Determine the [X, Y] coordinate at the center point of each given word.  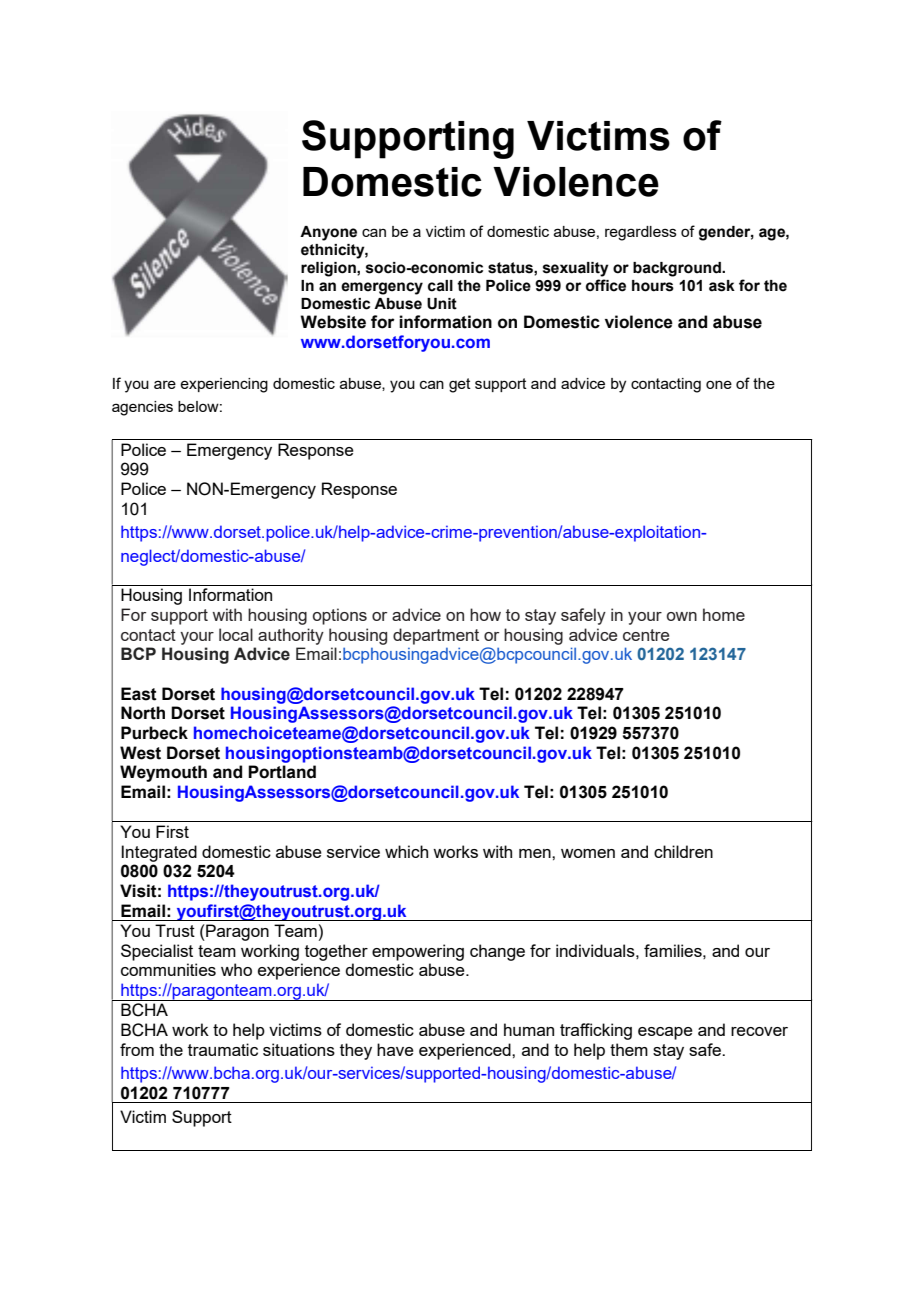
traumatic [223, 1049]
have [395, 1049]
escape [665, 1033]
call [440, 286]
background [678, 269]
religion [329, 269]
